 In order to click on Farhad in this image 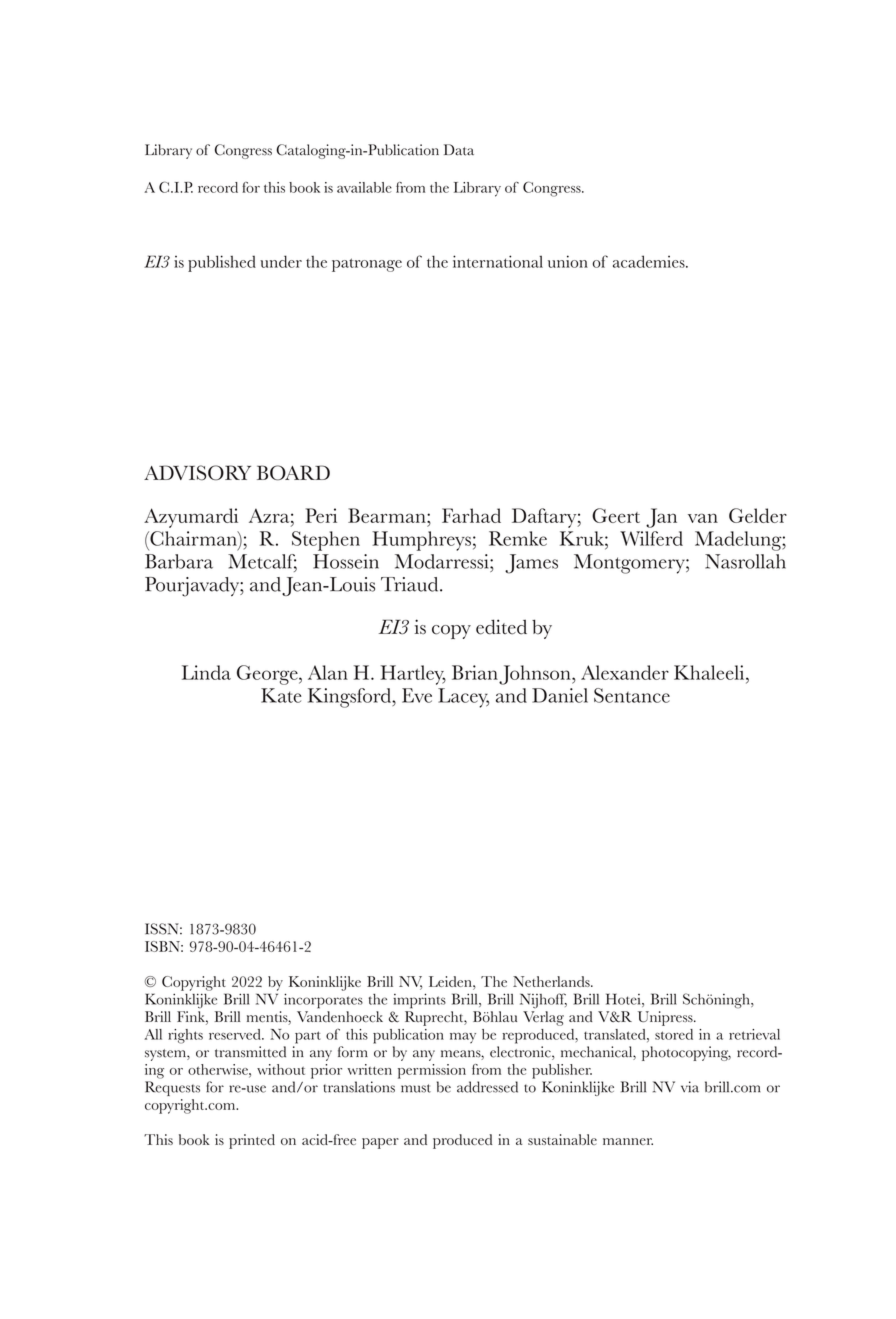, I will do `click(471, 515)`.
